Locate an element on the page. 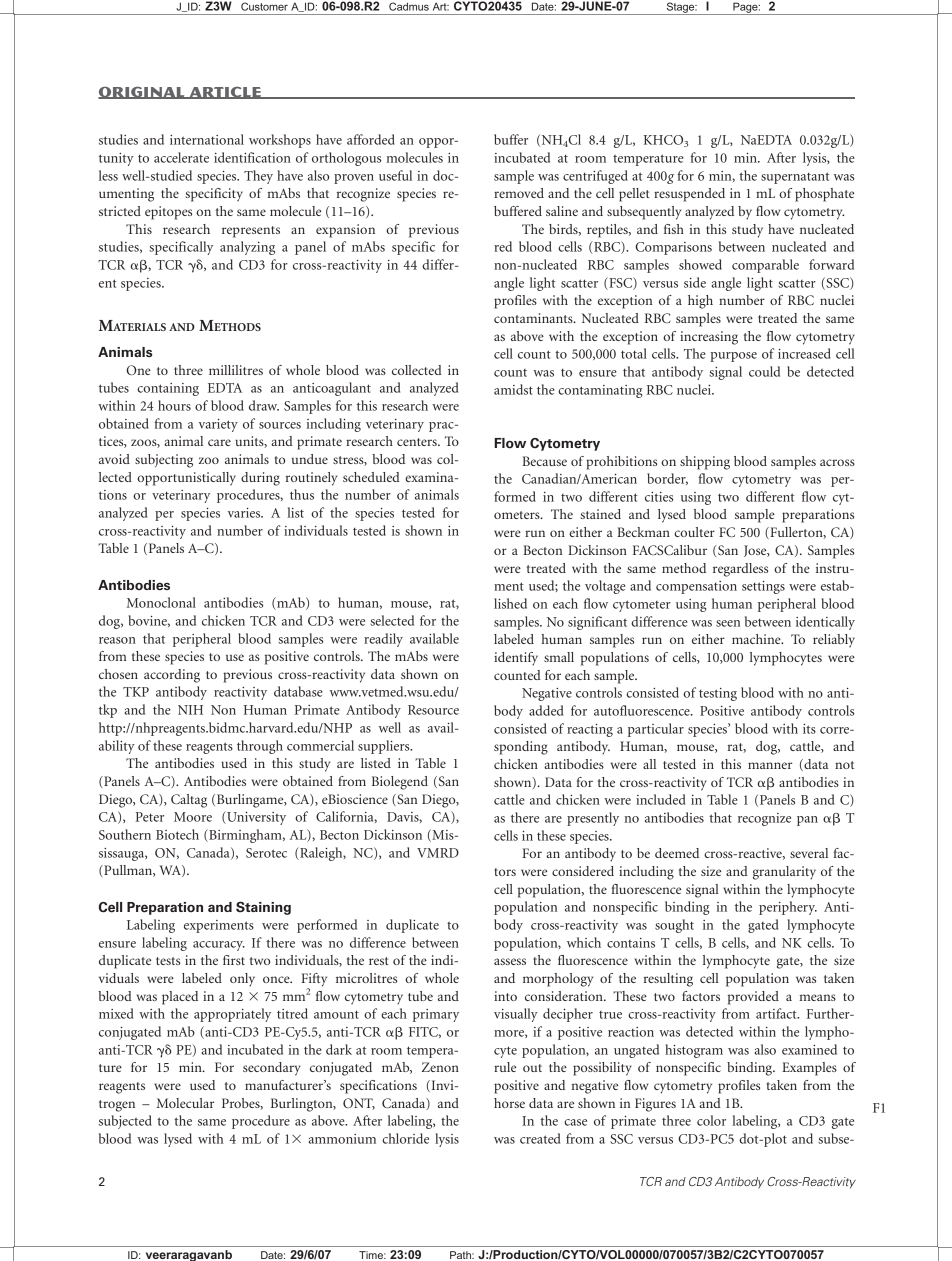 The height and width of the image is (1261, 952). identify is located at coordinates (516, 659).
